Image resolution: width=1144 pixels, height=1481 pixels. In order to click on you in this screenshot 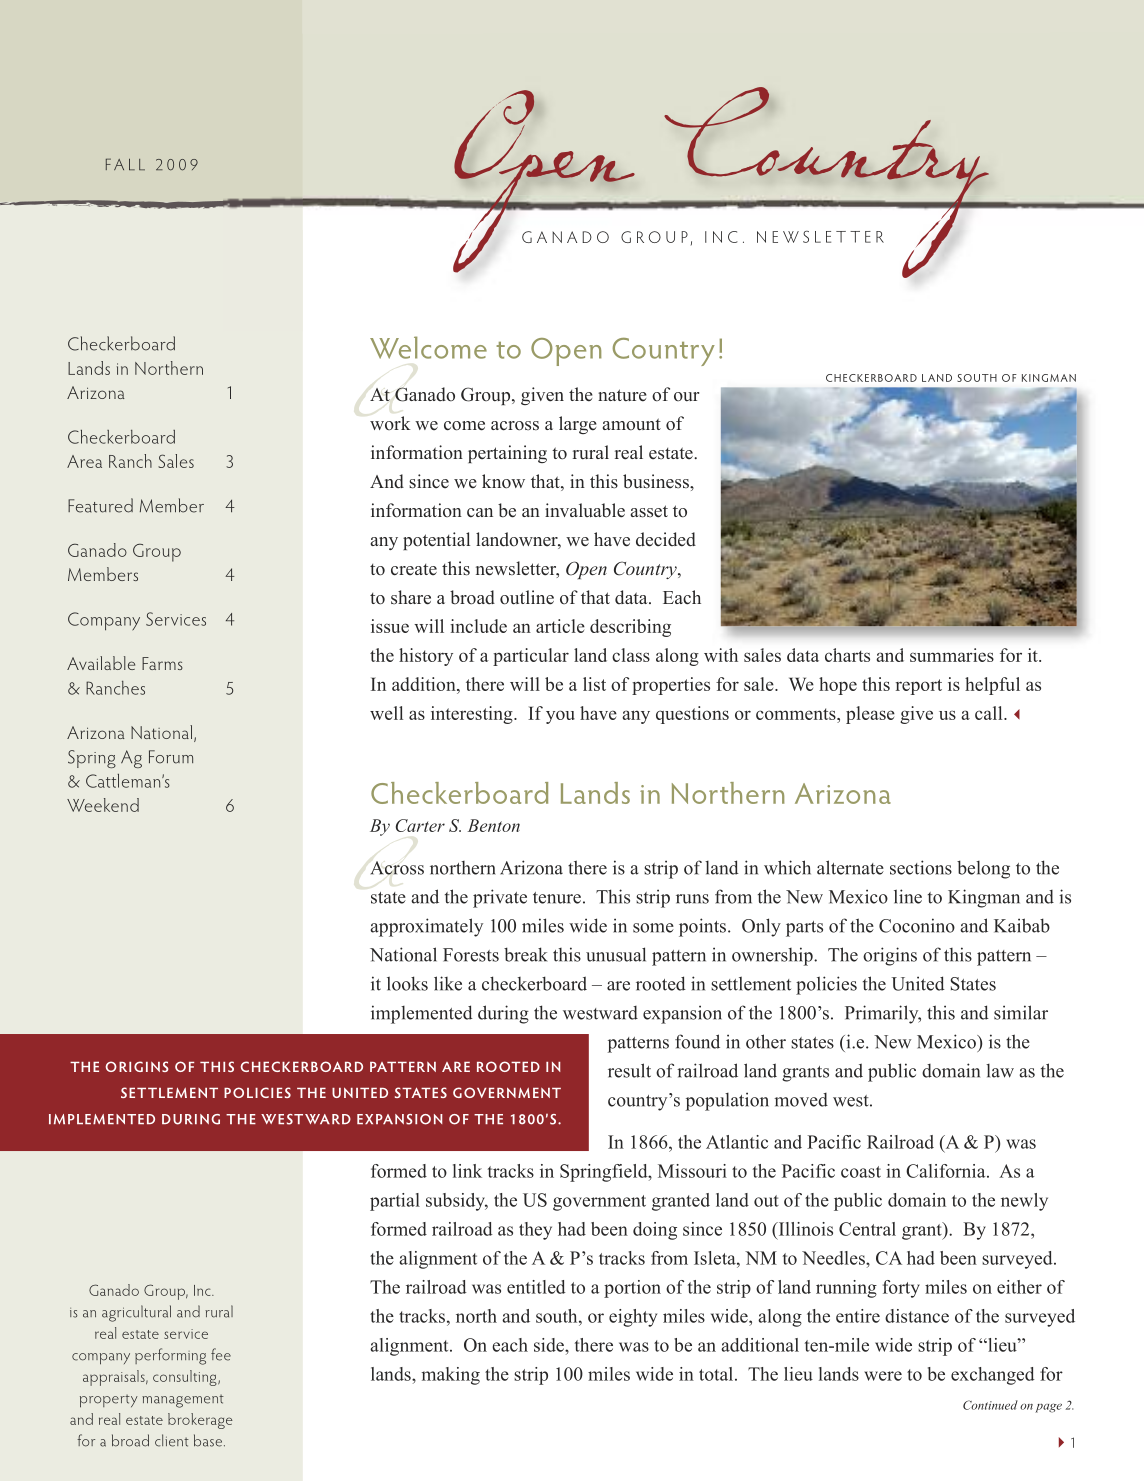, I will do `click(560, 717)`.
